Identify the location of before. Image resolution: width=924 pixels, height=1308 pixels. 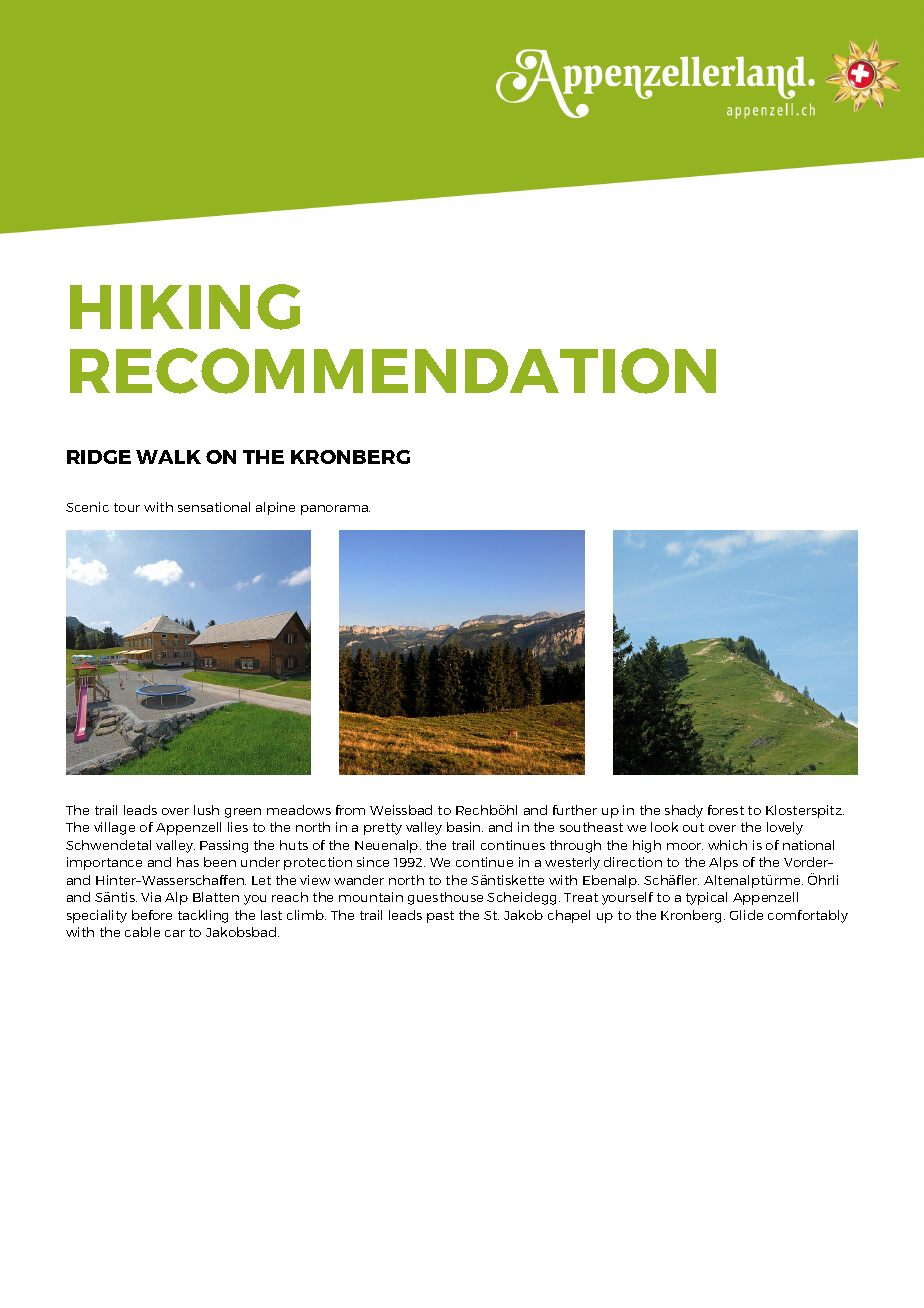
(152, 915).
